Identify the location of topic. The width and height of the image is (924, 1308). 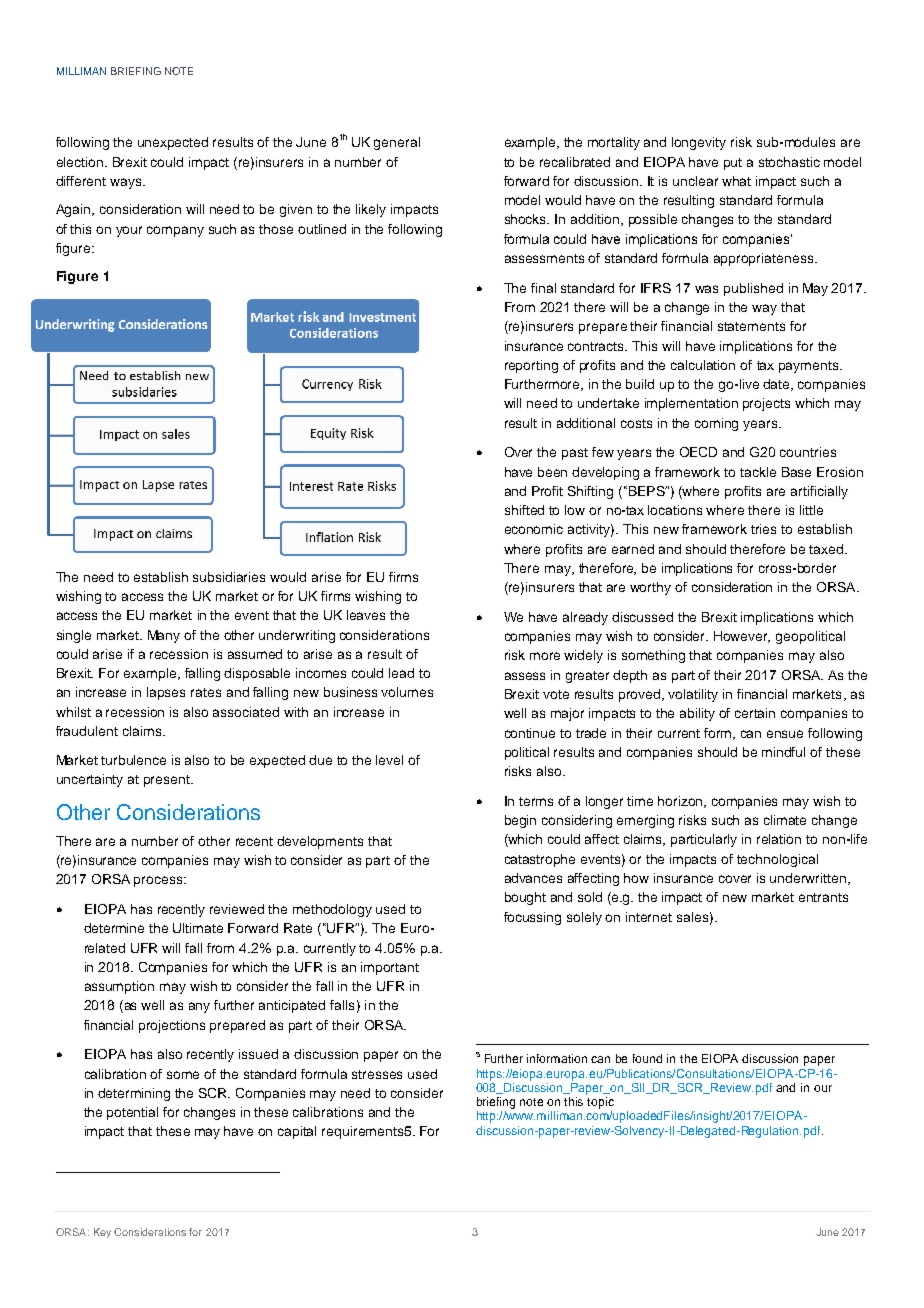
(600, 1103).
